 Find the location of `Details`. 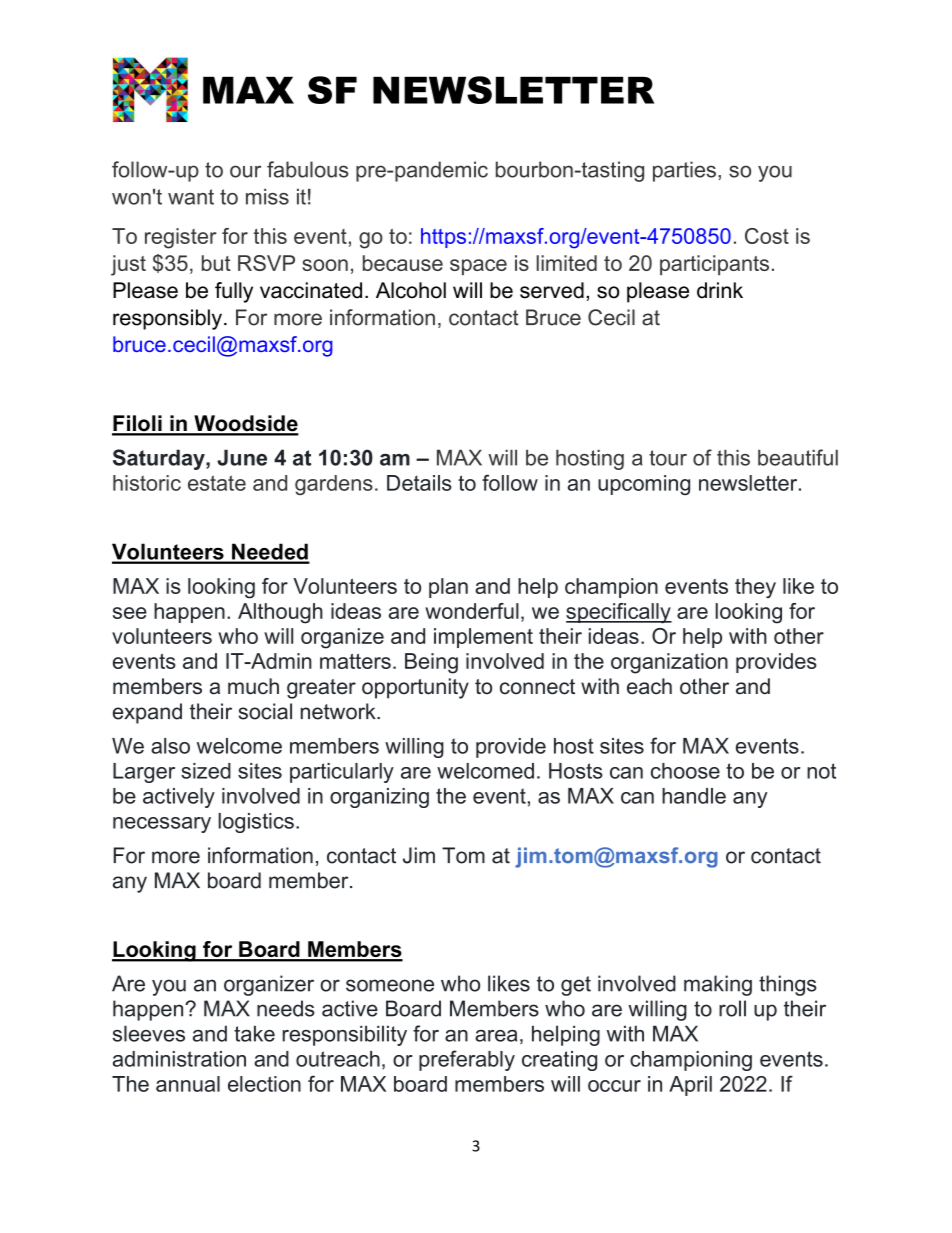

Details is located at coordinates (419, 483).
